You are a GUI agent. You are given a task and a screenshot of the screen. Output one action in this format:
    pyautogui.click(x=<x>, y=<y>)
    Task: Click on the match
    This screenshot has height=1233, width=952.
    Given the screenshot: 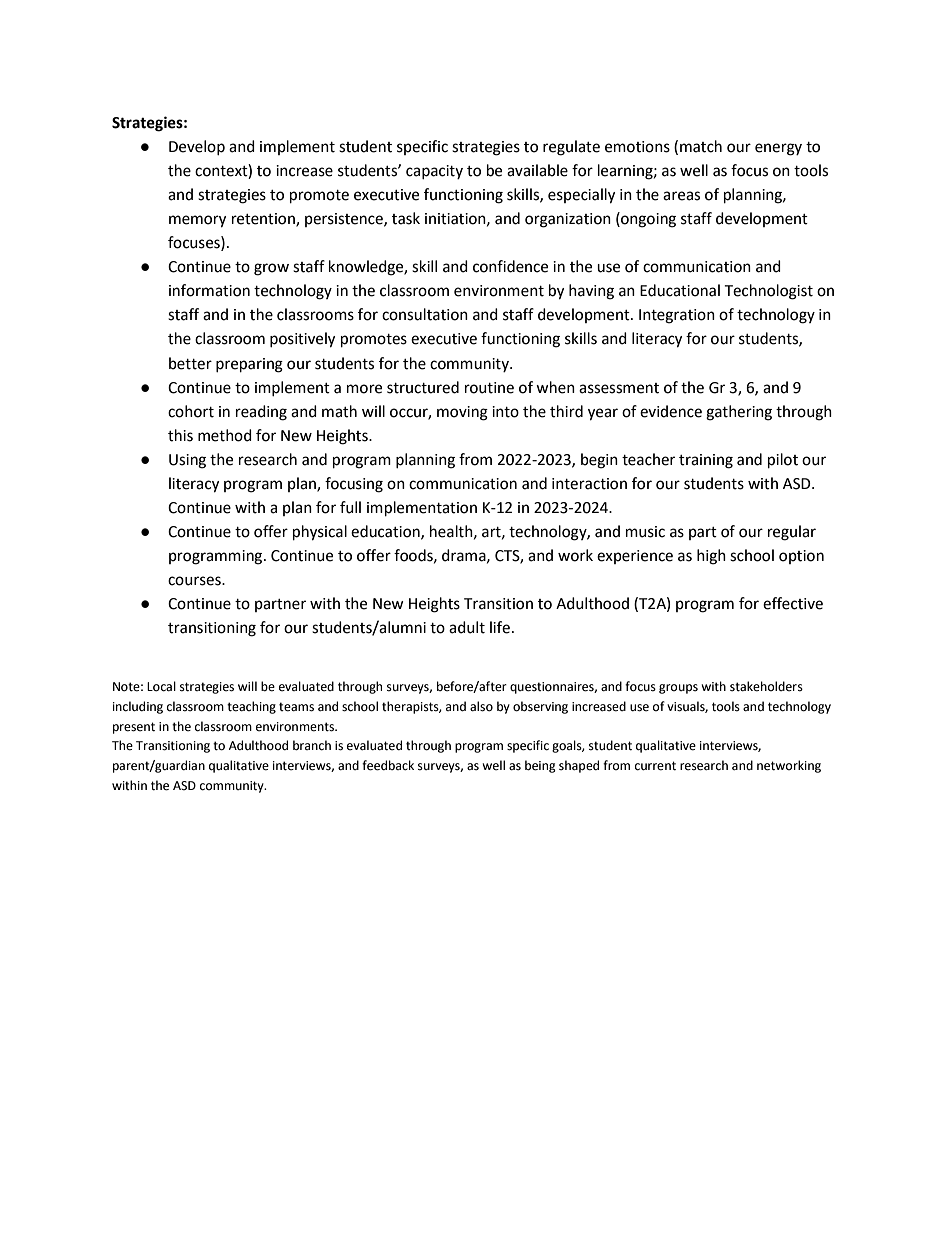 What is the action you would take?
    pyautogui.click(x=701, y=146)
